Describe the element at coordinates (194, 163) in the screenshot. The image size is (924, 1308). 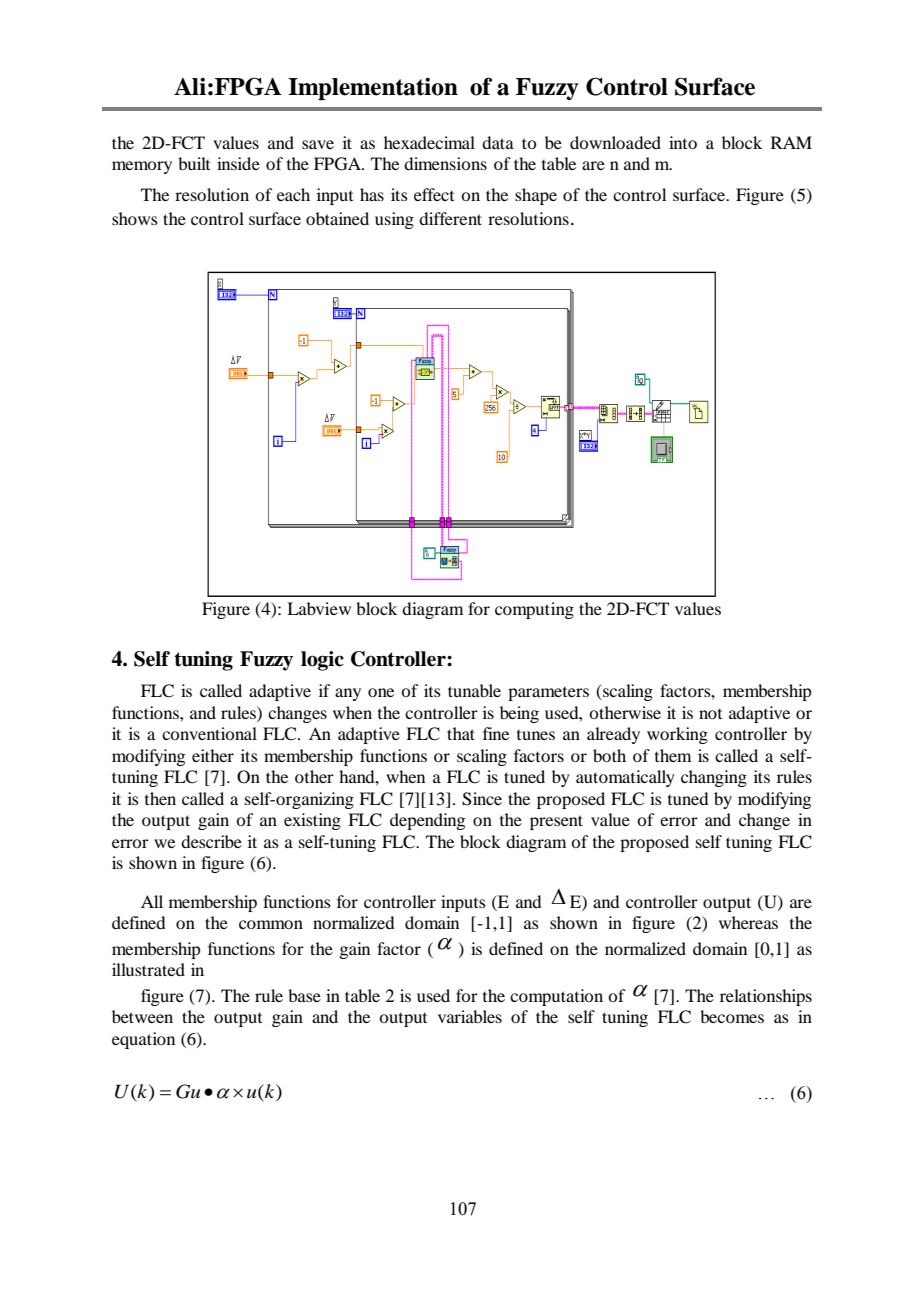
I see `built` at that location.
